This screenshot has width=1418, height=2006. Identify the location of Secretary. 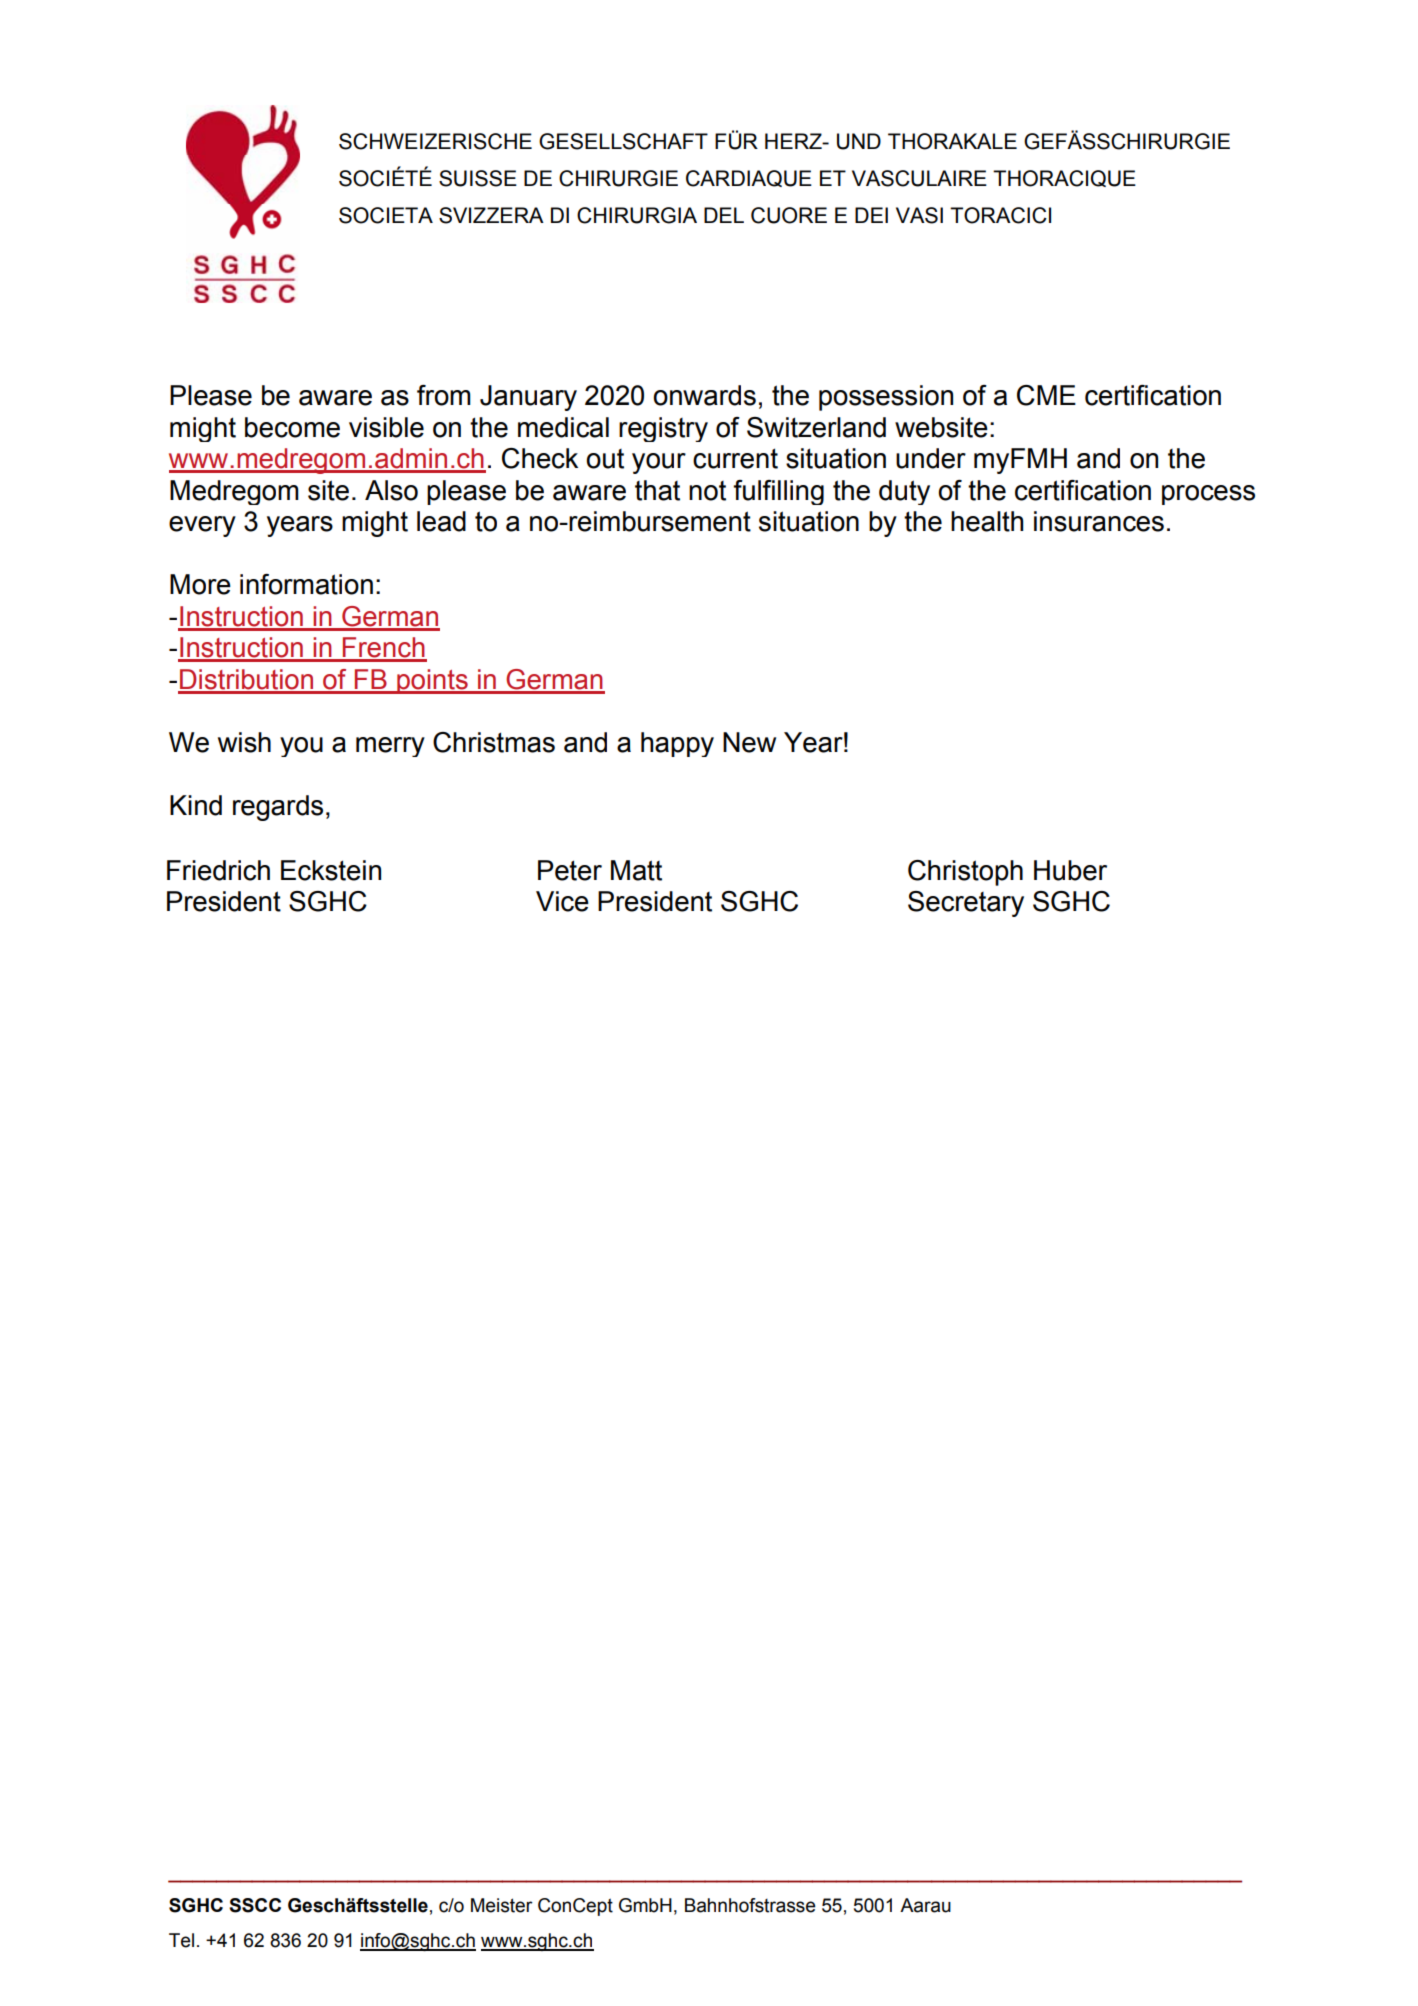
(966, 904).
